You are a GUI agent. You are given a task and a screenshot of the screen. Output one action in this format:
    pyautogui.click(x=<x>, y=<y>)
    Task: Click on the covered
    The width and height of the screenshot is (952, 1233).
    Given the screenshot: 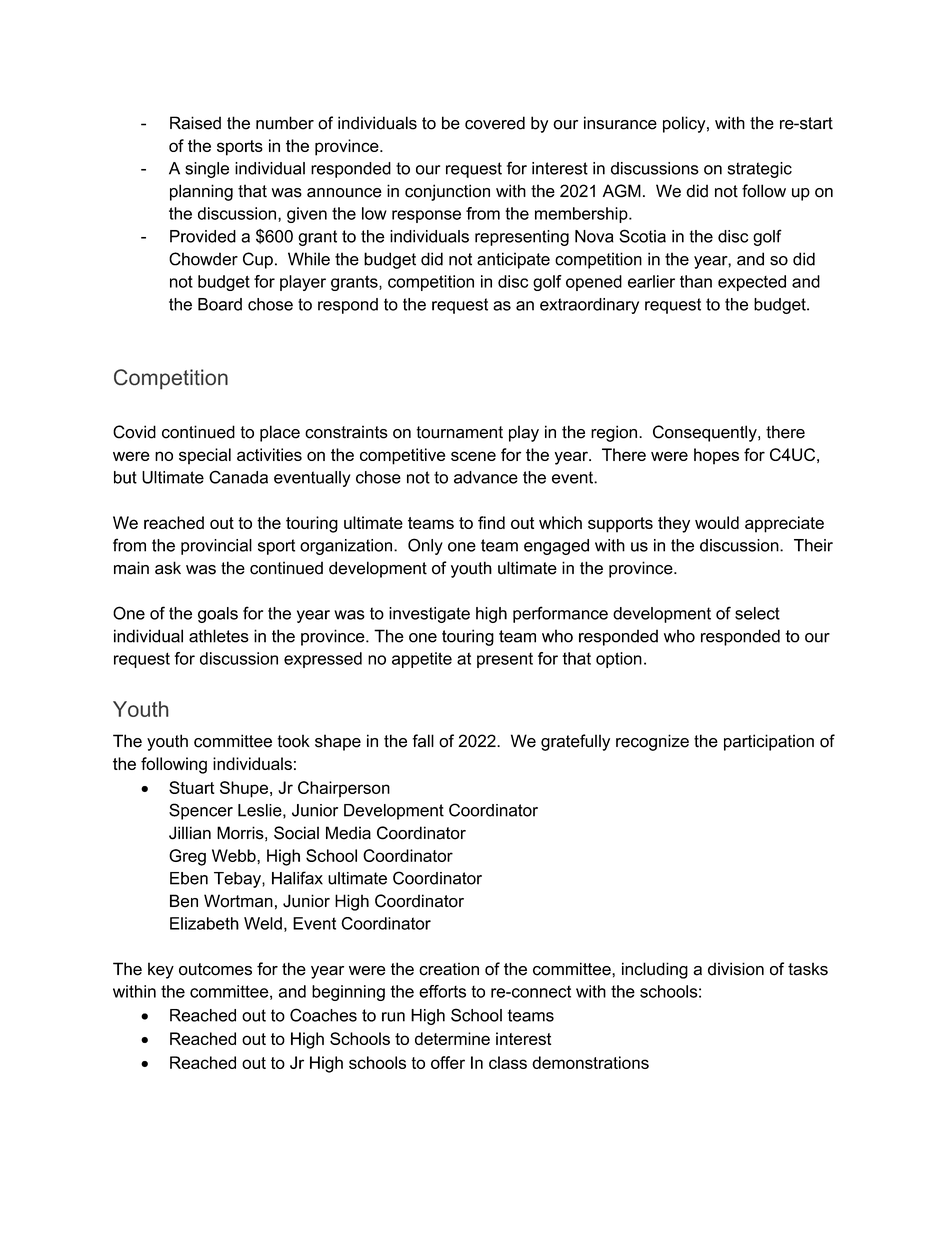 What is the action you would take?
    pyautogui.click(x=495, y=123)
